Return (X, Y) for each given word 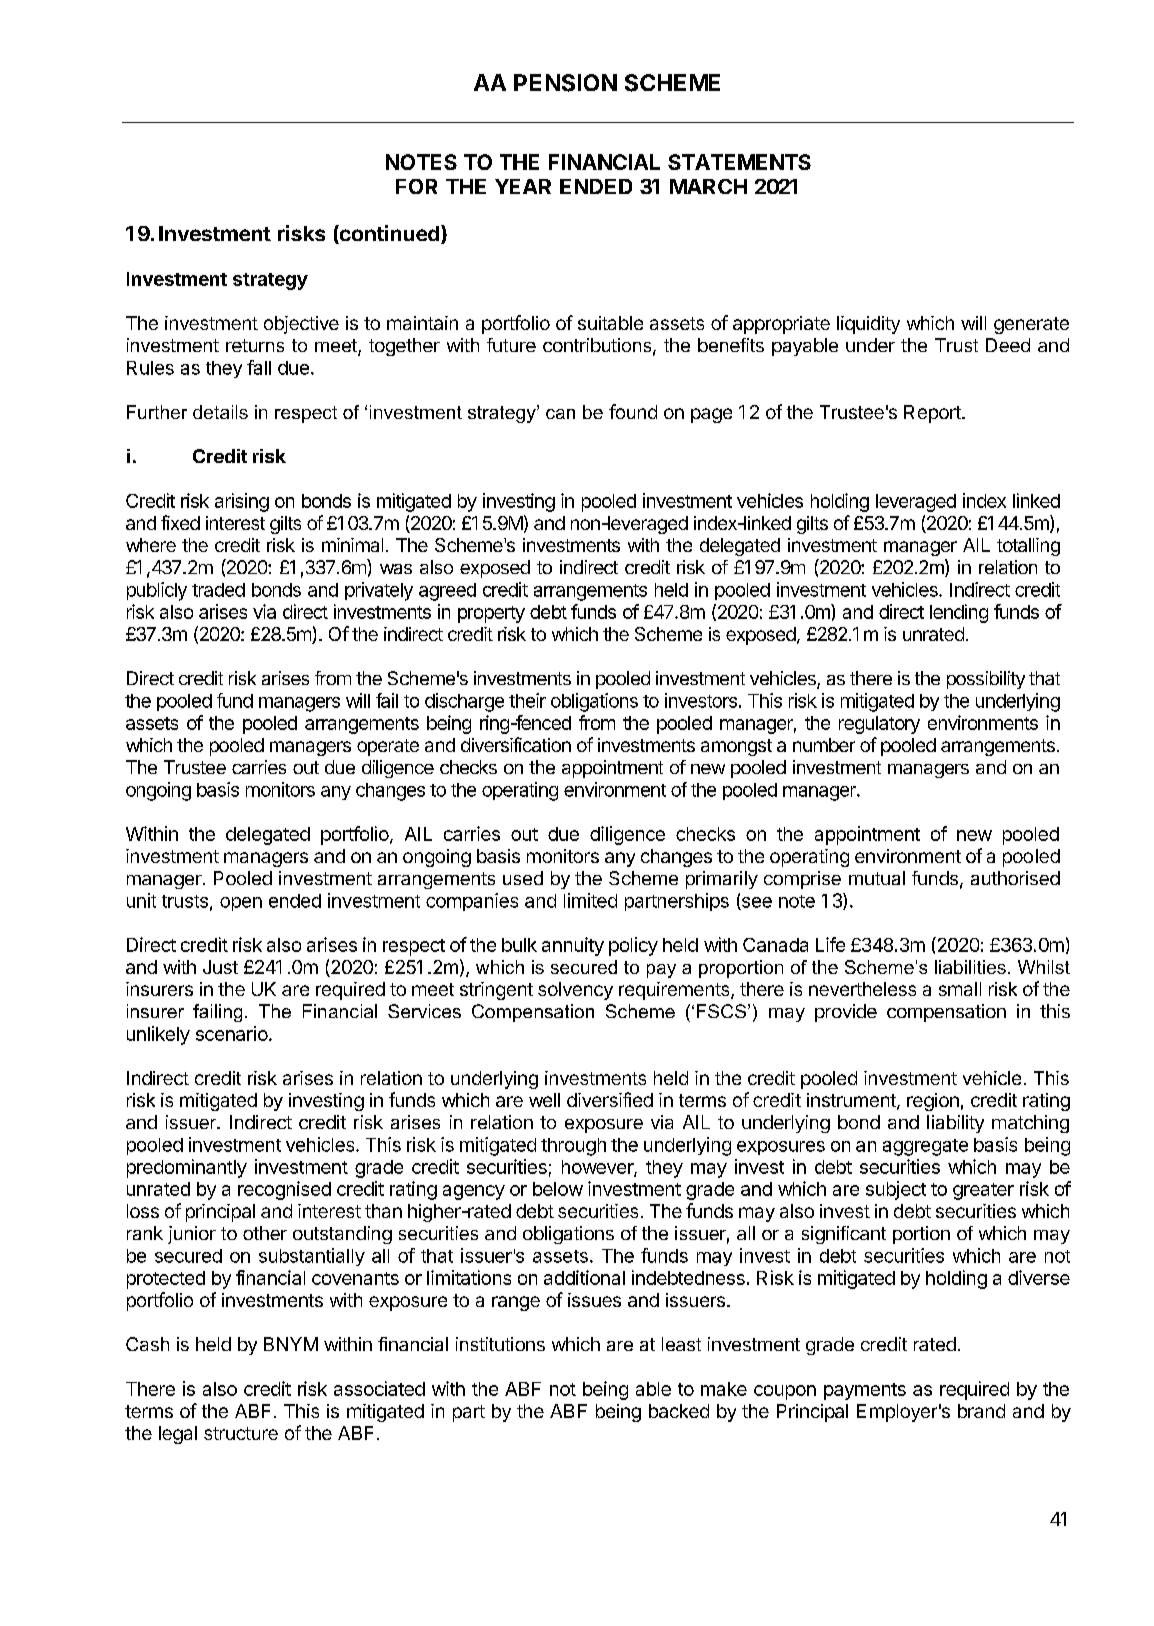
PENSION (565, 83)
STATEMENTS (739, 162)
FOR (416, 186)
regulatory (879, 725)
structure (241, 1433)
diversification (516, 744)
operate (388, 747)
